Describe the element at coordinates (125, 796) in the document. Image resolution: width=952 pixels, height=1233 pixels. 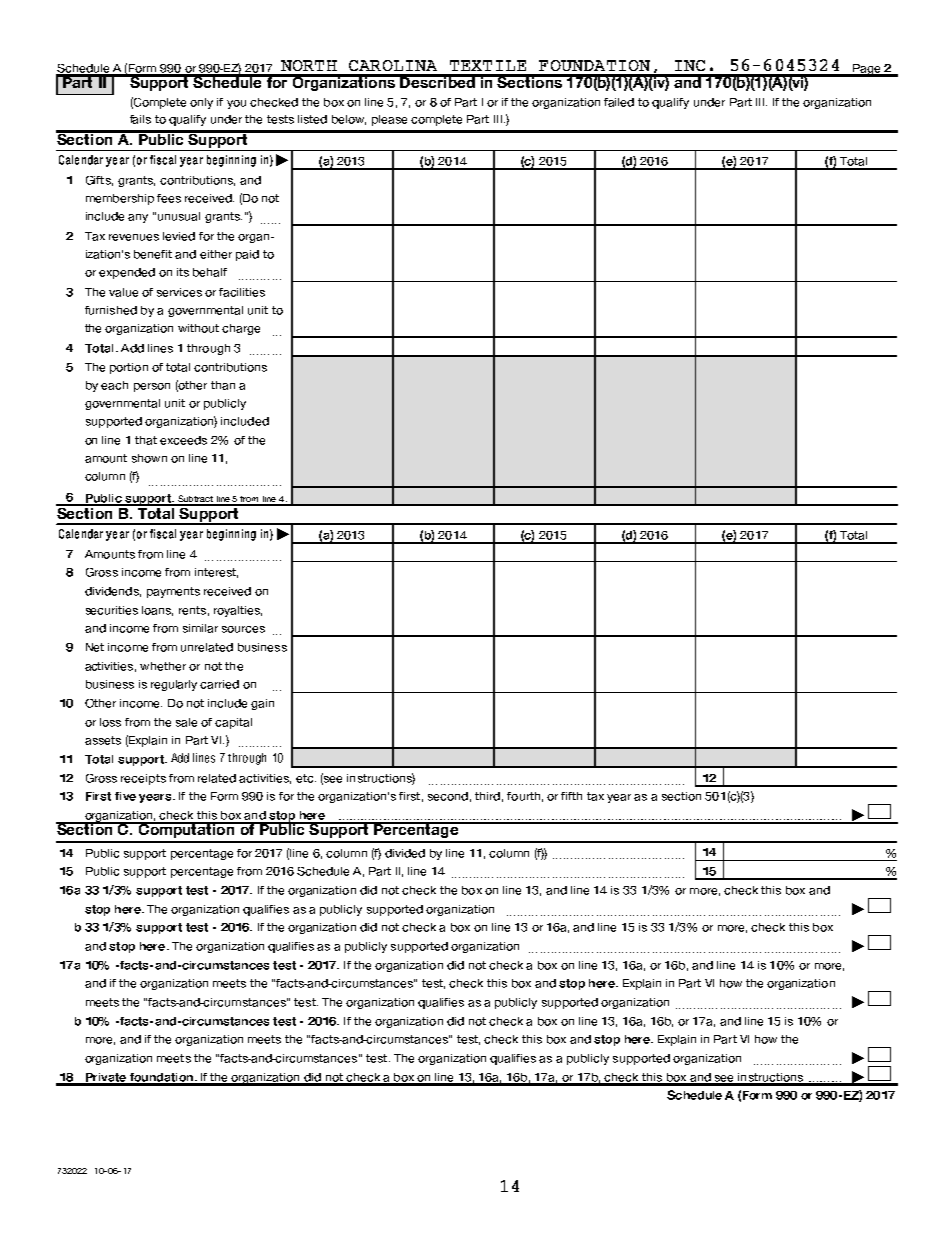
I see `five` at that location.
